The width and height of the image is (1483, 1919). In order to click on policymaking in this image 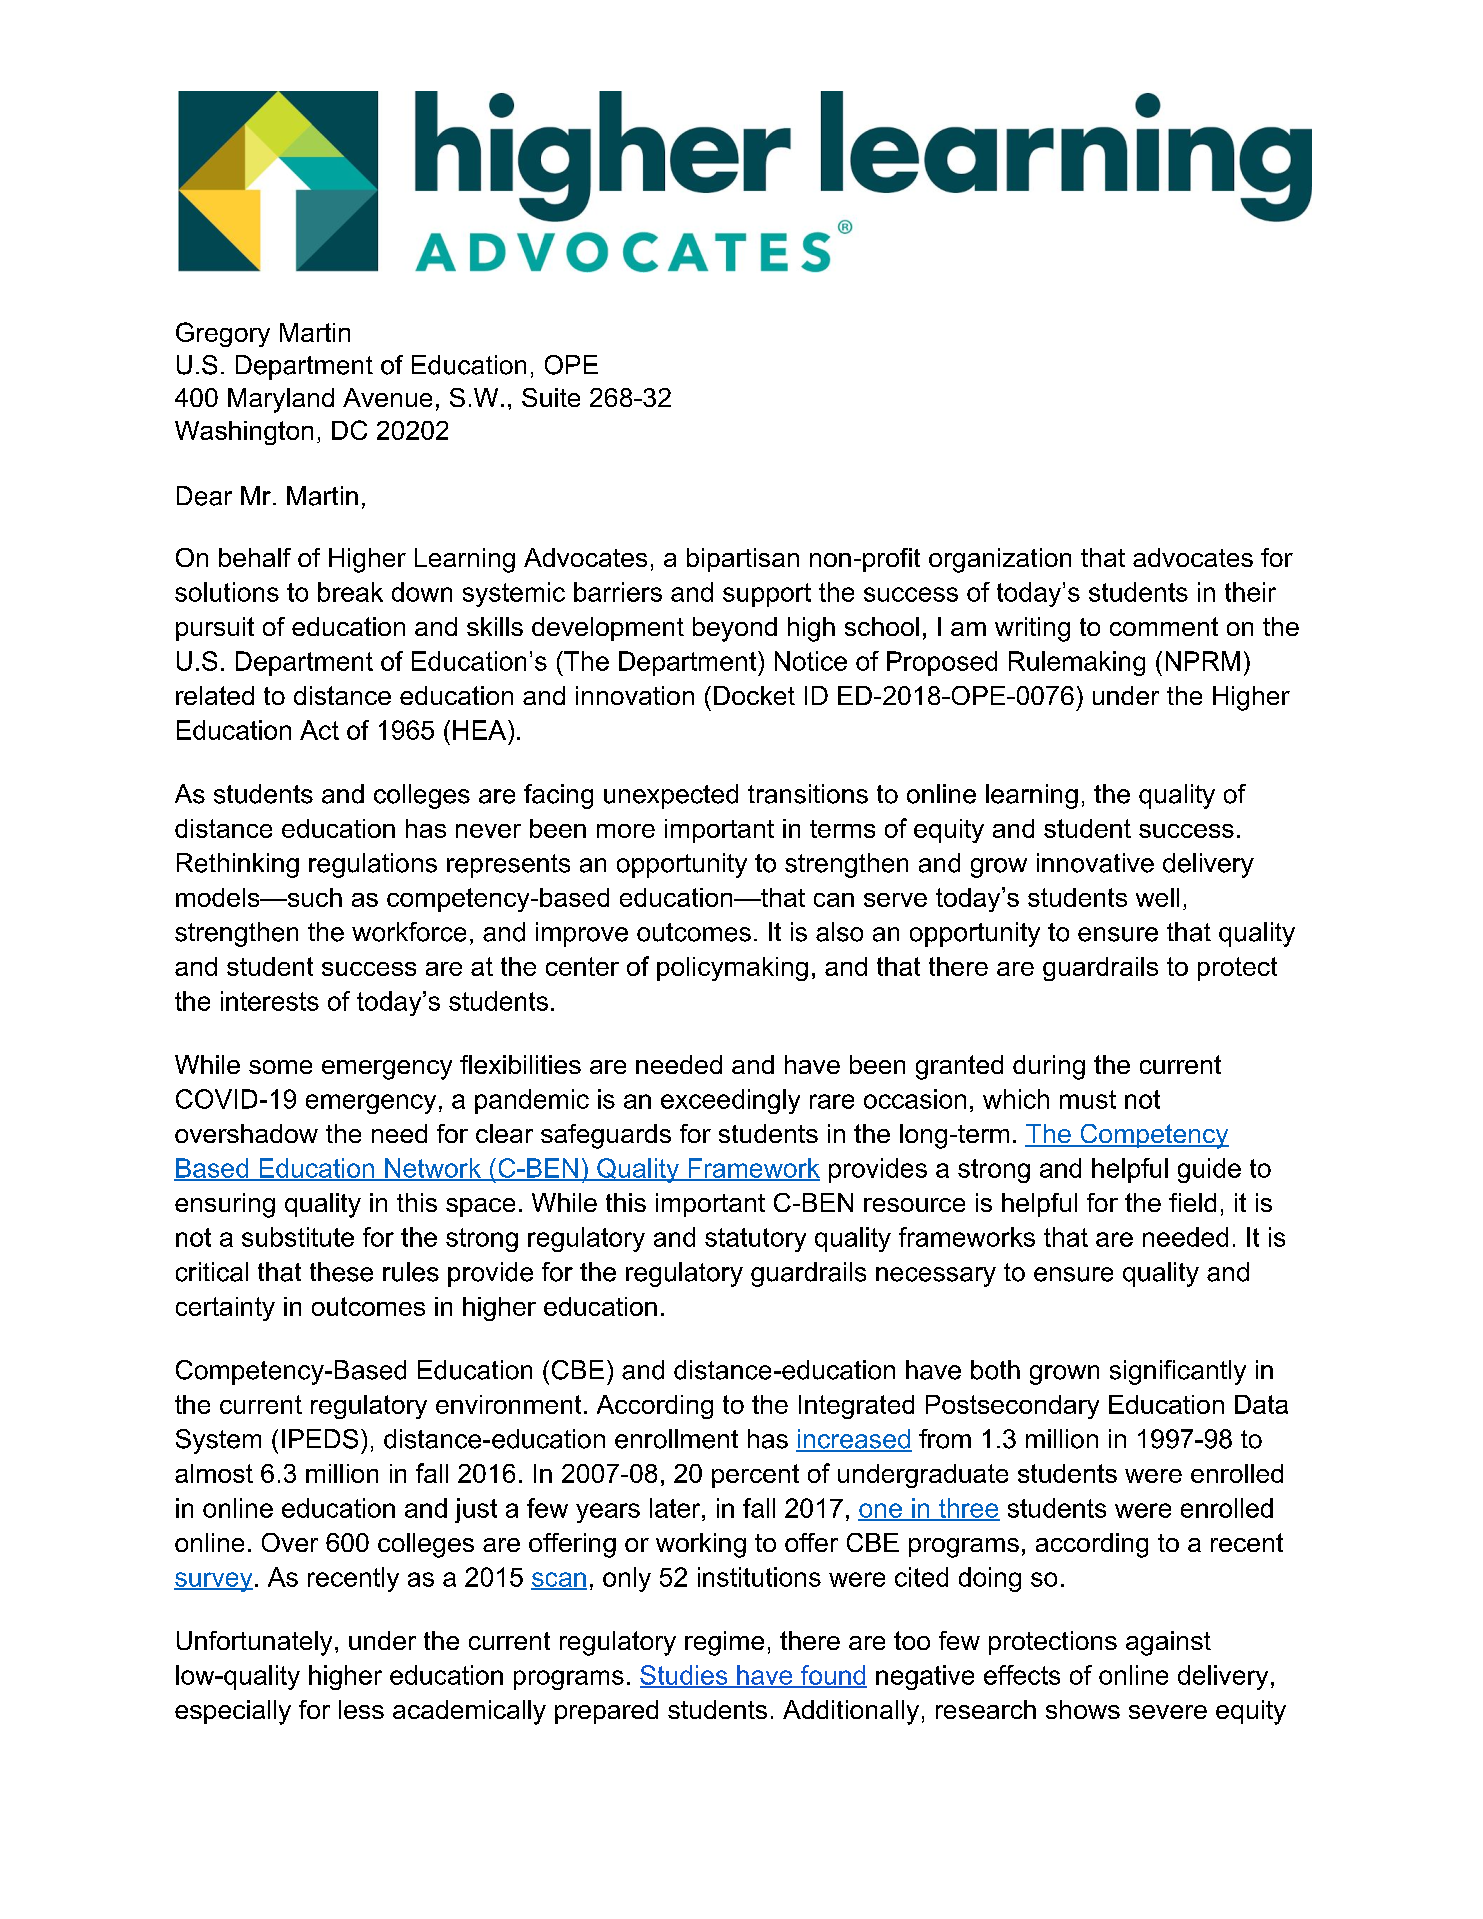, I will do `click(732, 969)`.
